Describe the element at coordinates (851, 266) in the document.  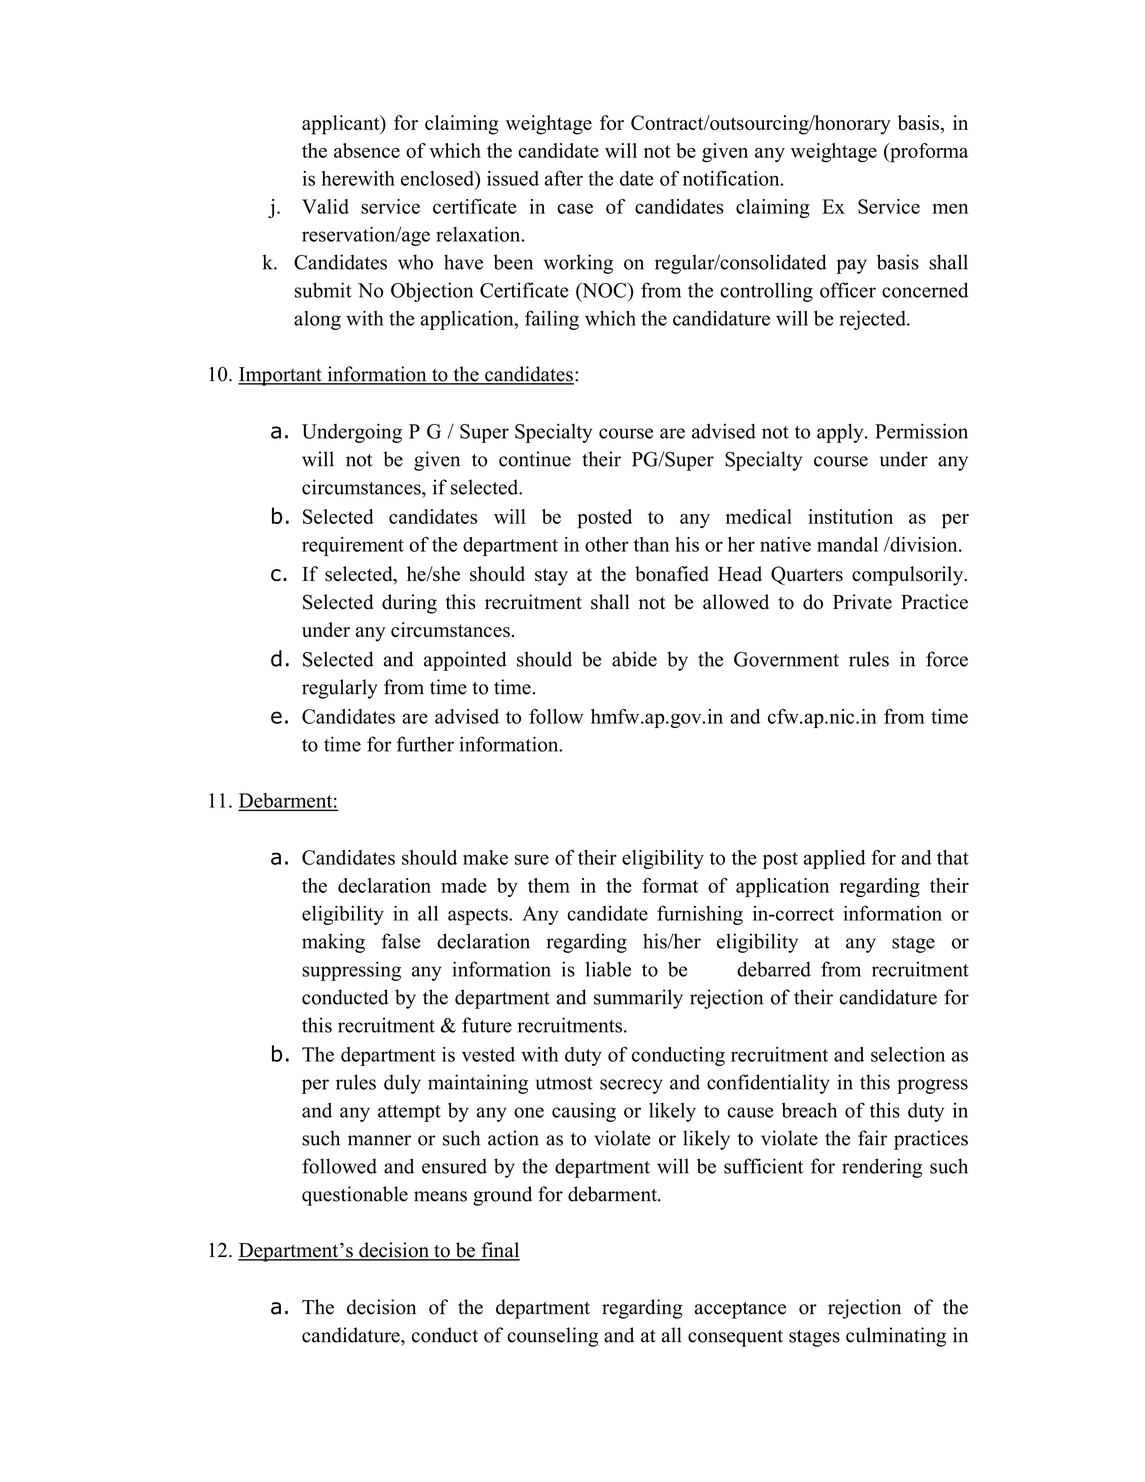
I see `pay` at that location.
